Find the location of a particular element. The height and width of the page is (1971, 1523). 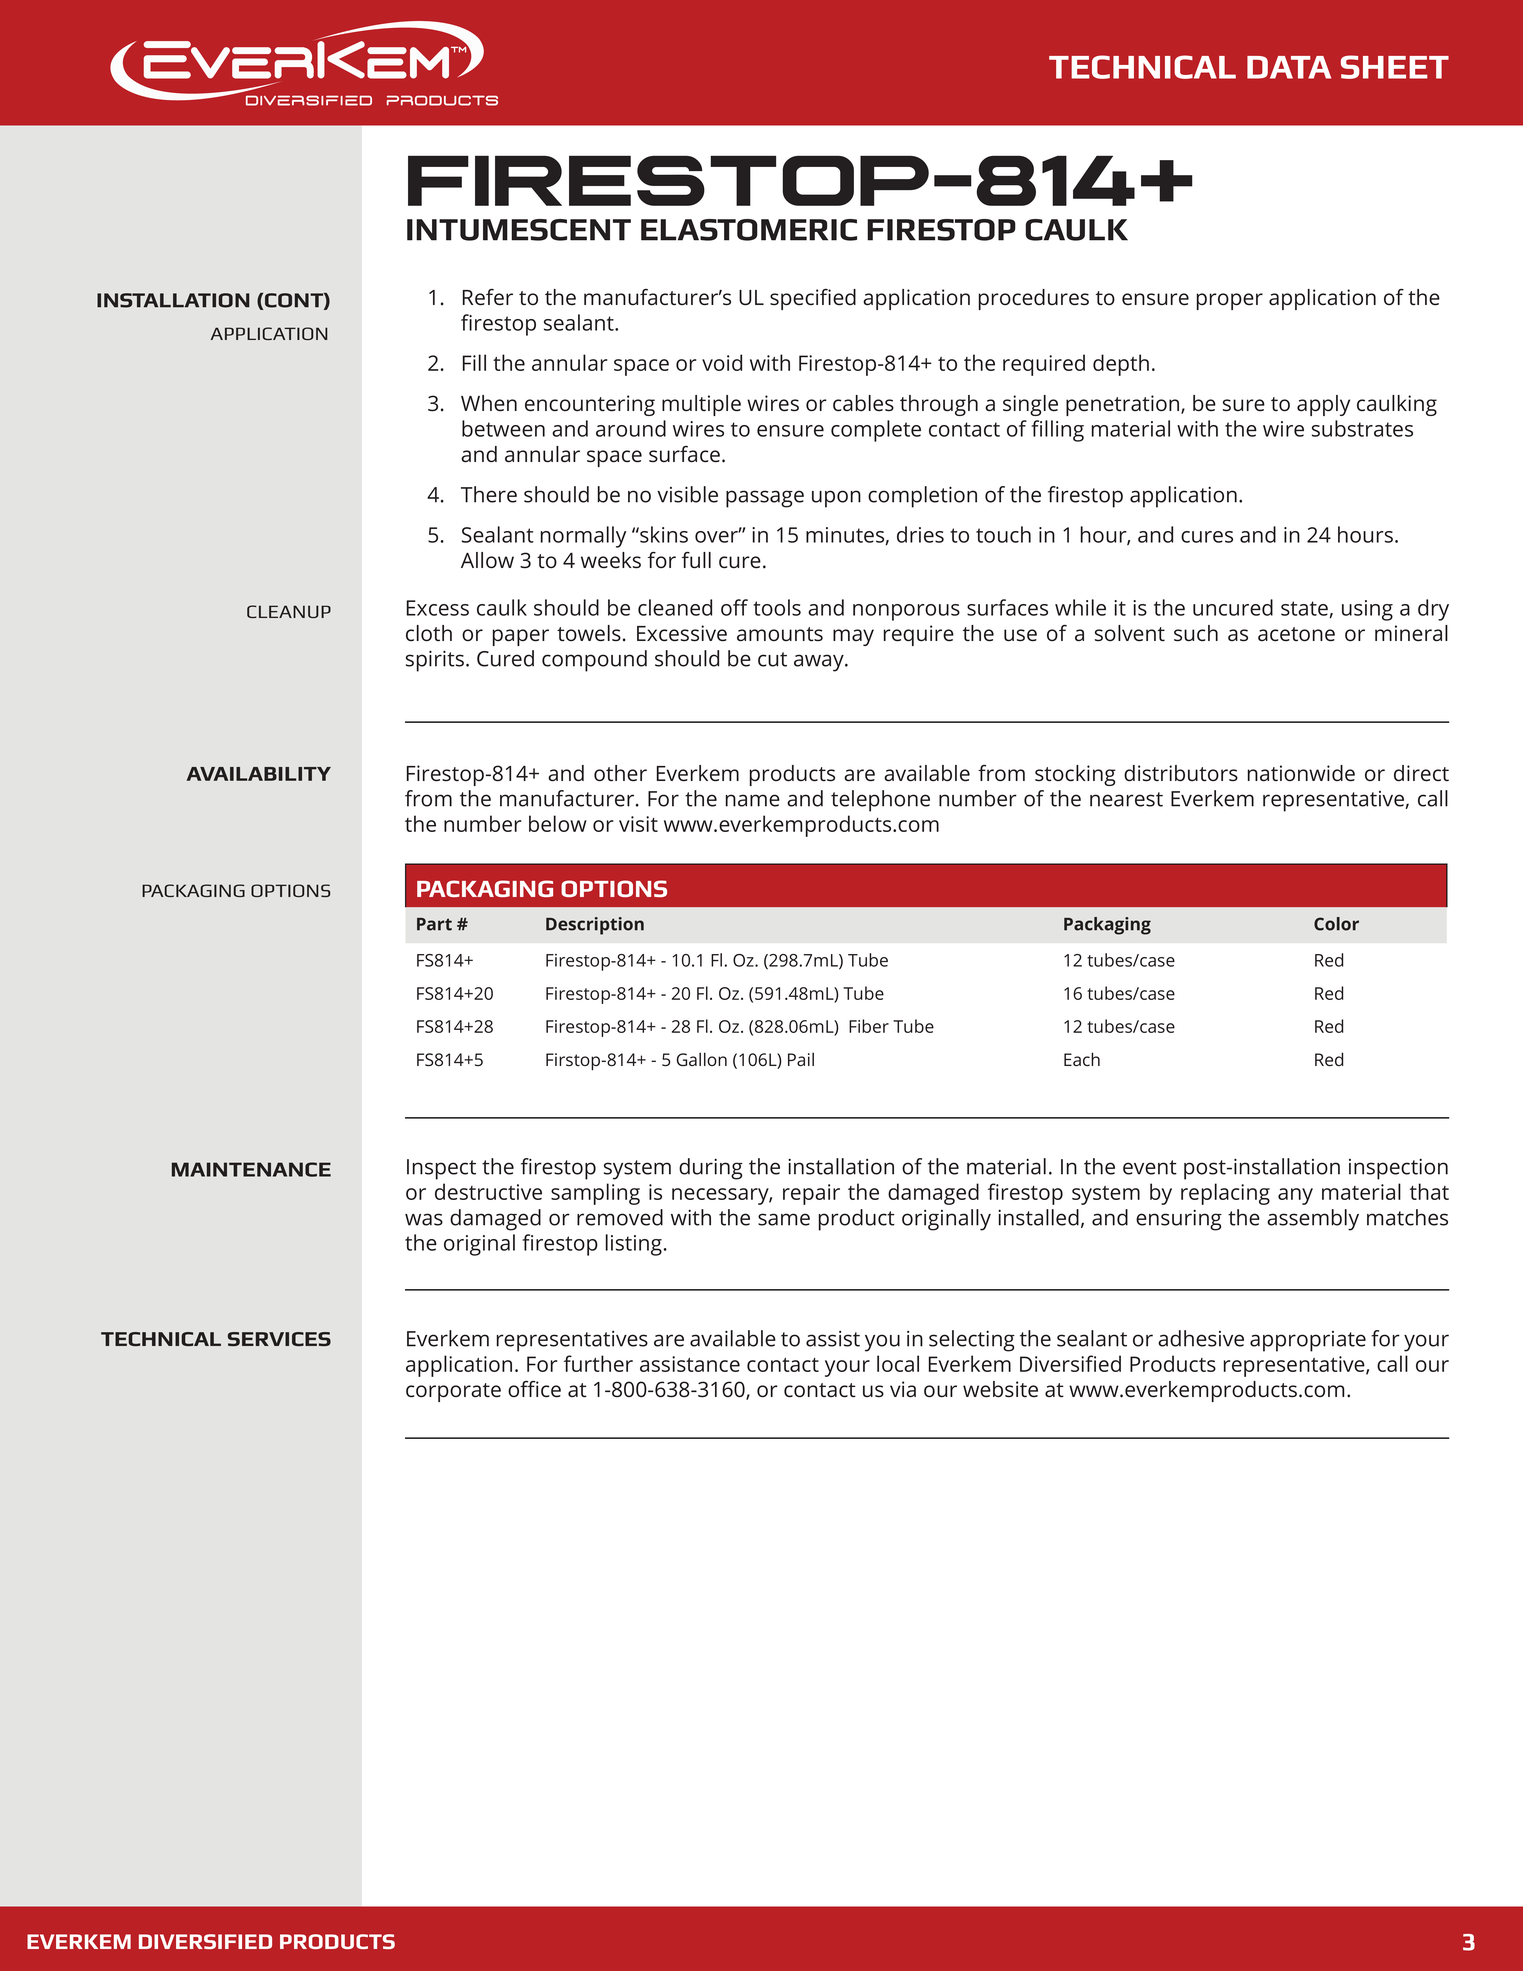

INTUMESCENT is located at coordinates (519, 230).
